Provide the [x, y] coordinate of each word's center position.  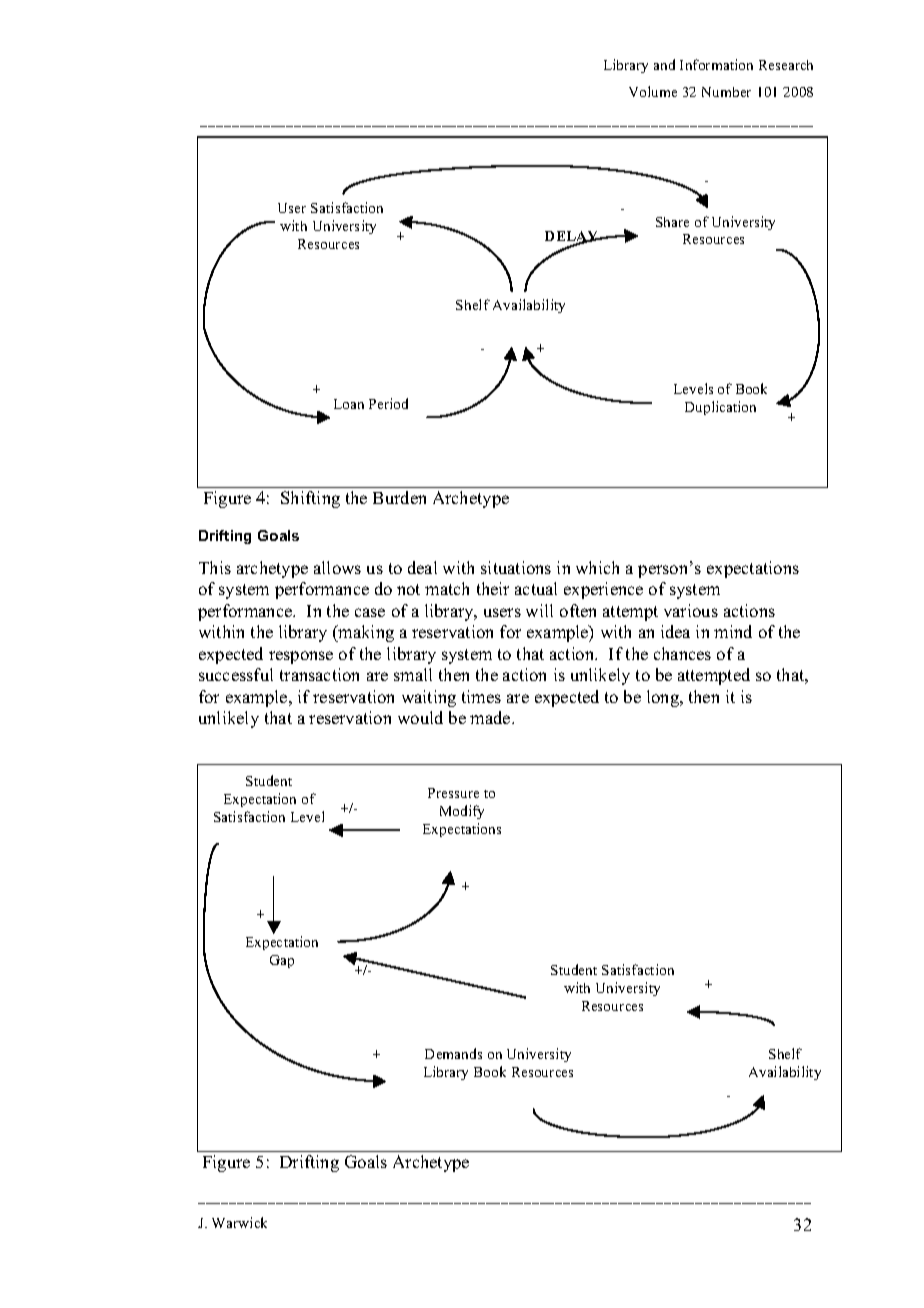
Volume [653, 91]
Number [726, 92]
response [301, 657]
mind [733, 631]
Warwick [239, 1222]
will [539, 610]
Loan [349, 404]
